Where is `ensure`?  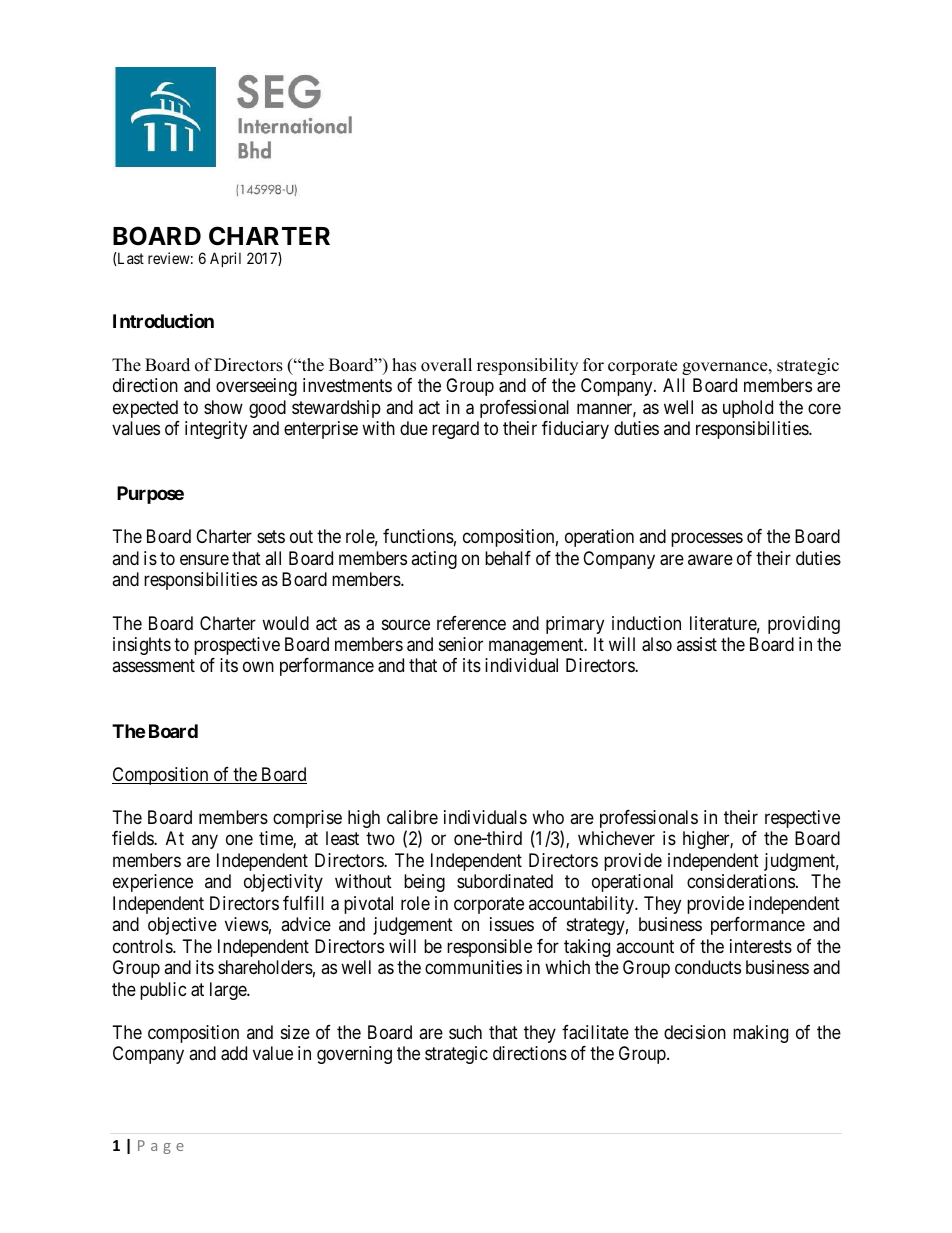 ensure is located at coordinates (204, 559).
